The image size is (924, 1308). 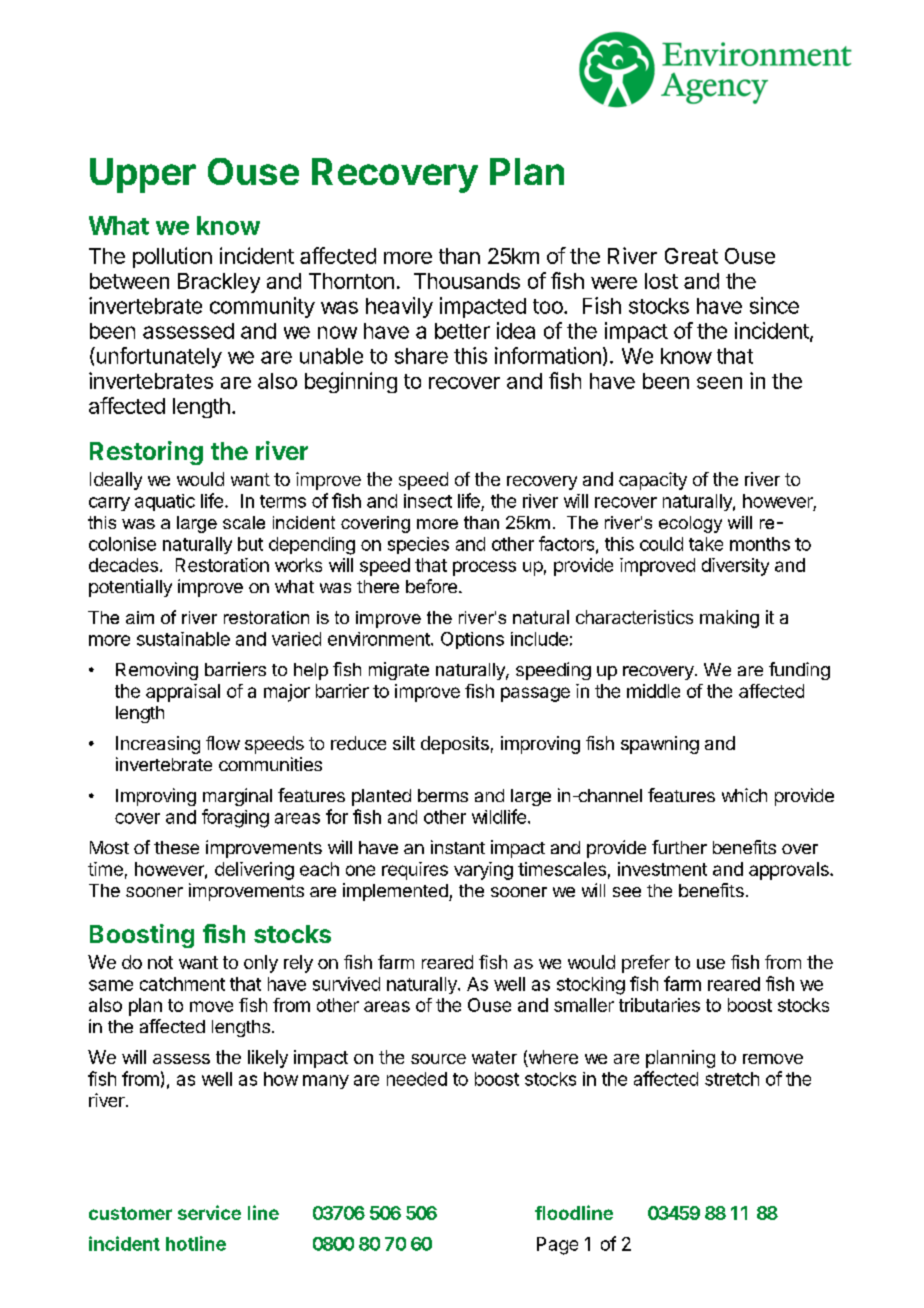 I want to click on Great, so click(x=691, y=256).
